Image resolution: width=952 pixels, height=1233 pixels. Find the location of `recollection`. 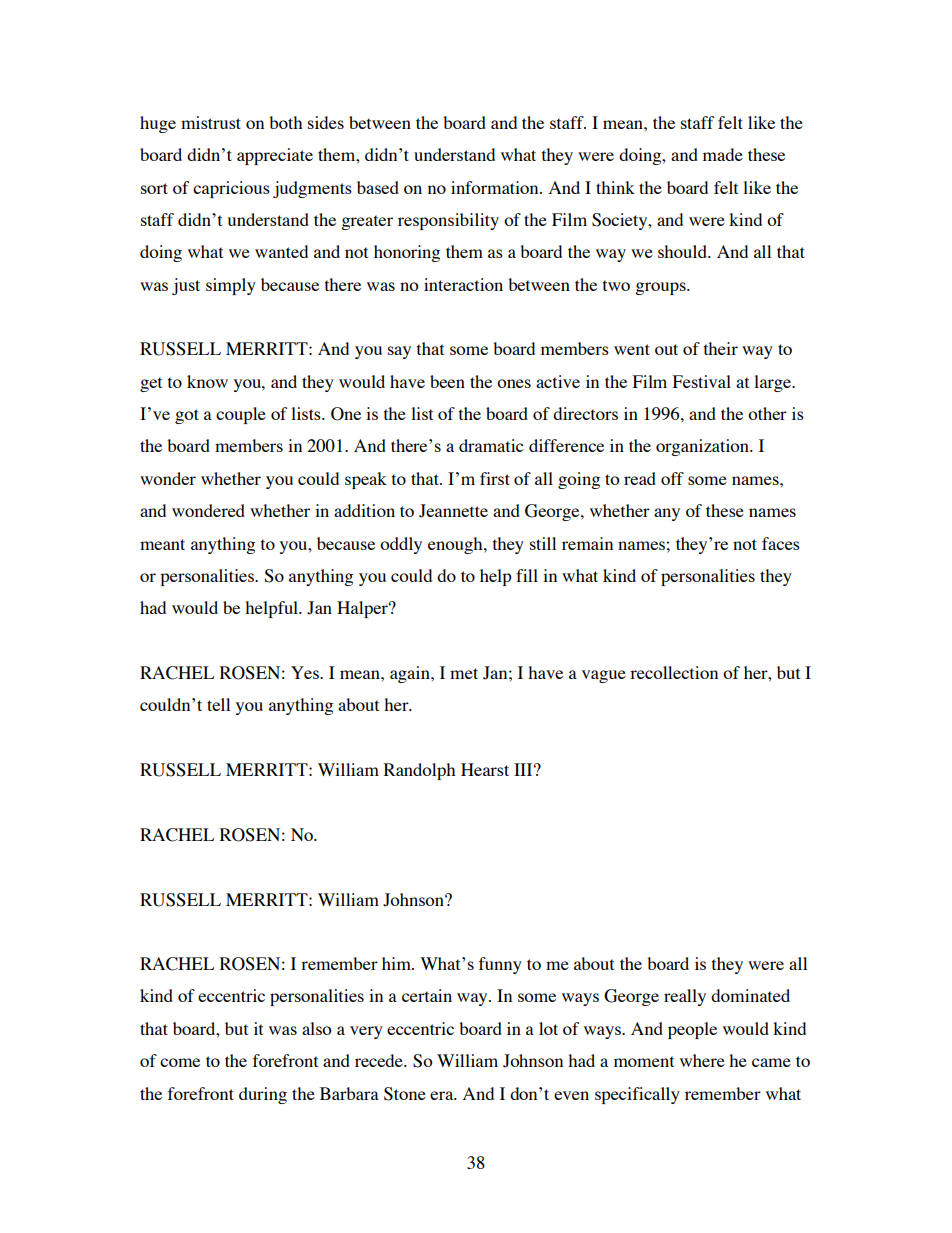

recollection is located at coordinates (674, 672).
